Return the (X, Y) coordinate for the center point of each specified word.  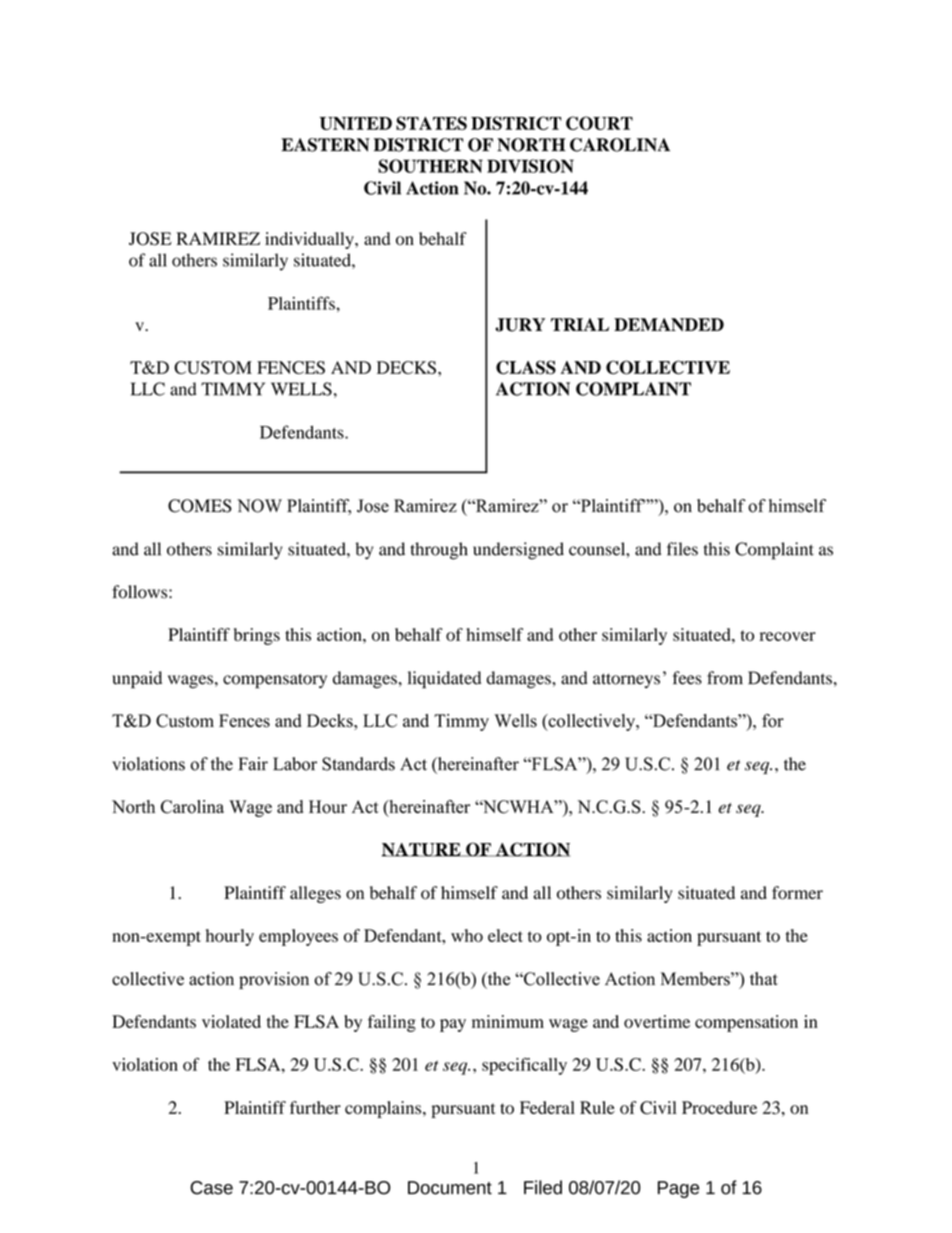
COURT (599, 123)
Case (211, 1188)
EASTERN (325, 145)
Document (450, 1188)
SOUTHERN (430, 166)
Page (678, 1189)
